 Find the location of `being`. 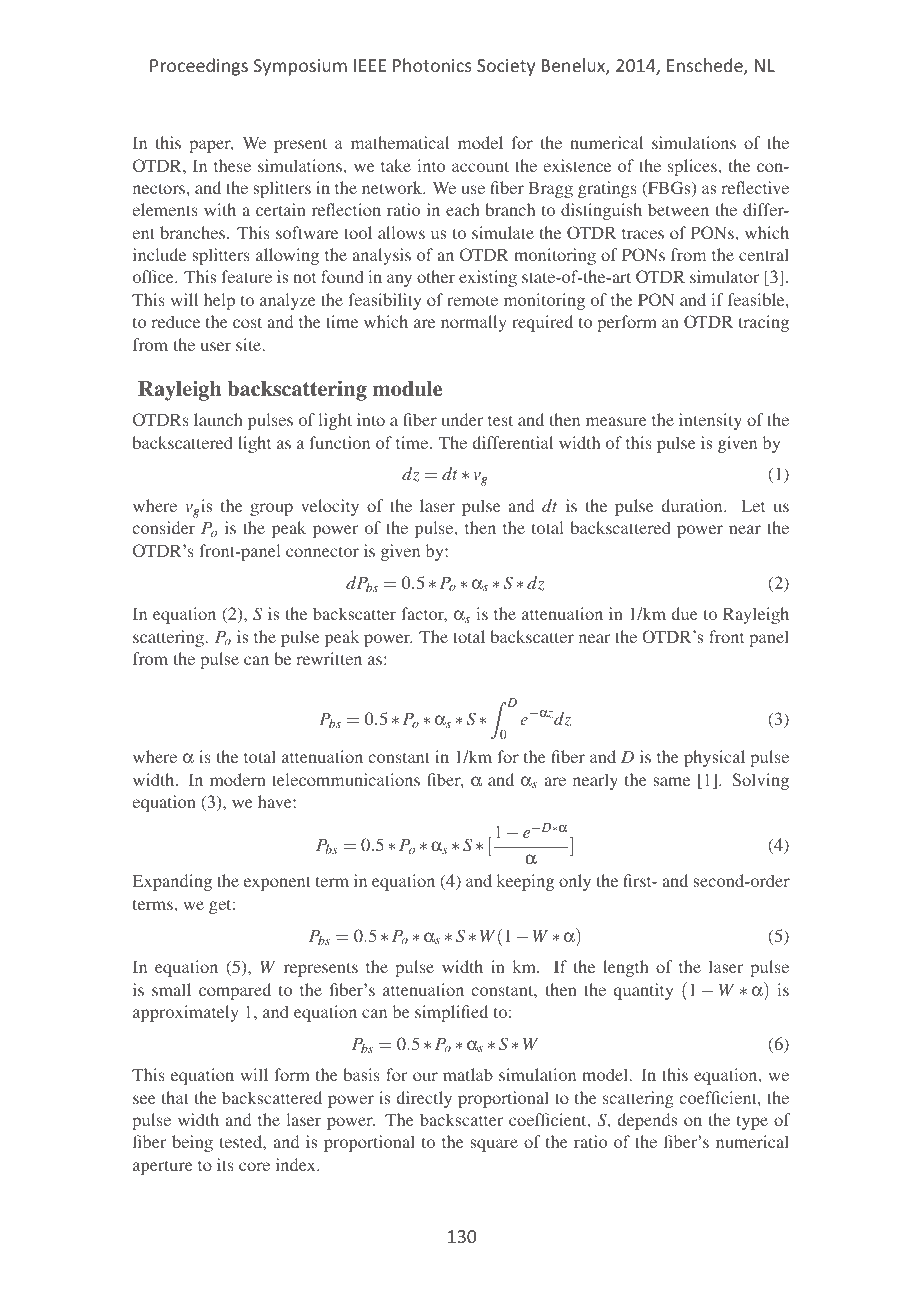

being is located at coordinates (192, 1143).
